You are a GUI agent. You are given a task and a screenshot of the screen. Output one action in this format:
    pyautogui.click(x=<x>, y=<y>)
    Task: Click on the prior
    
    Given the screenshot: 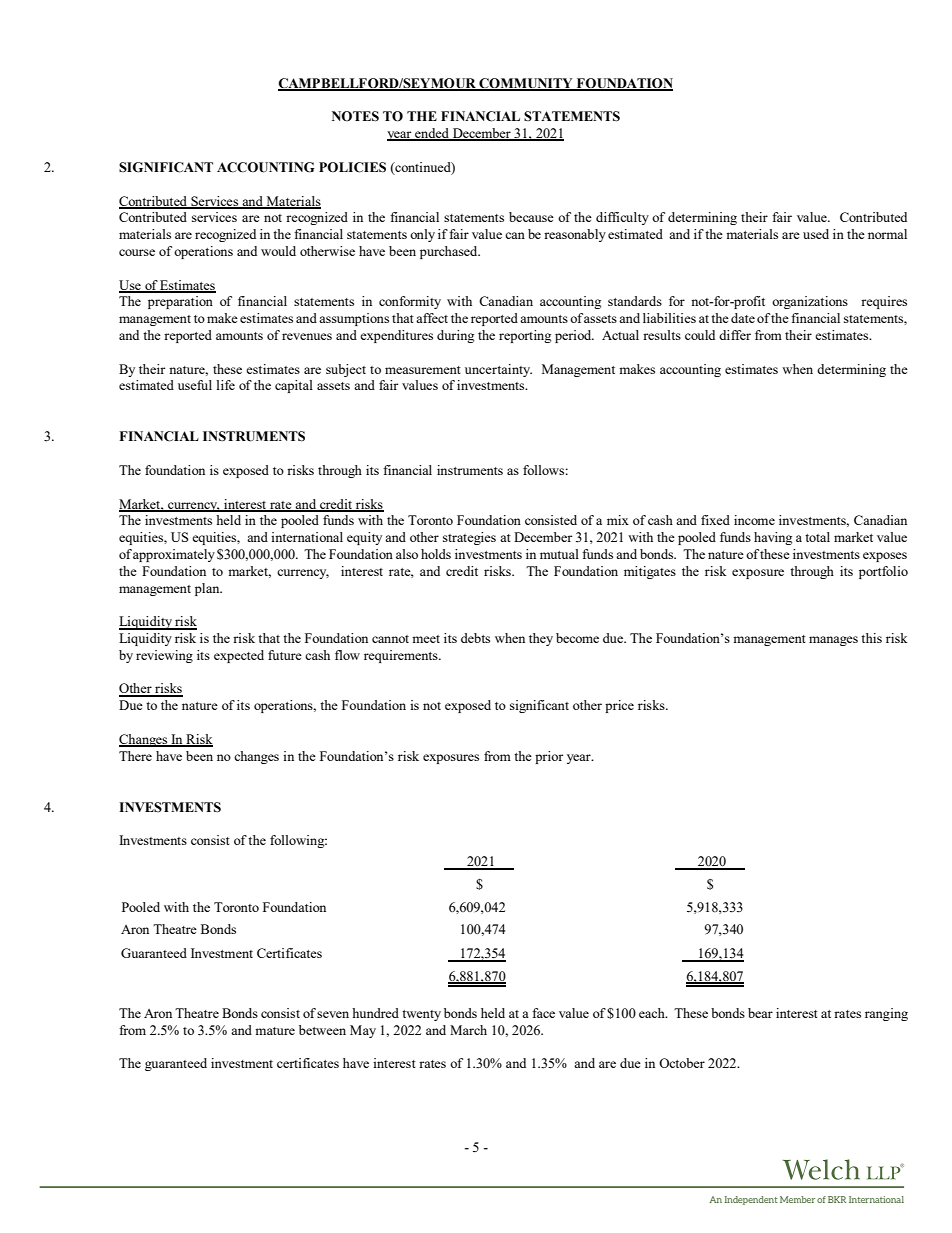 What is the action you would take?
    pyautogui.click(x=549, y=757)
